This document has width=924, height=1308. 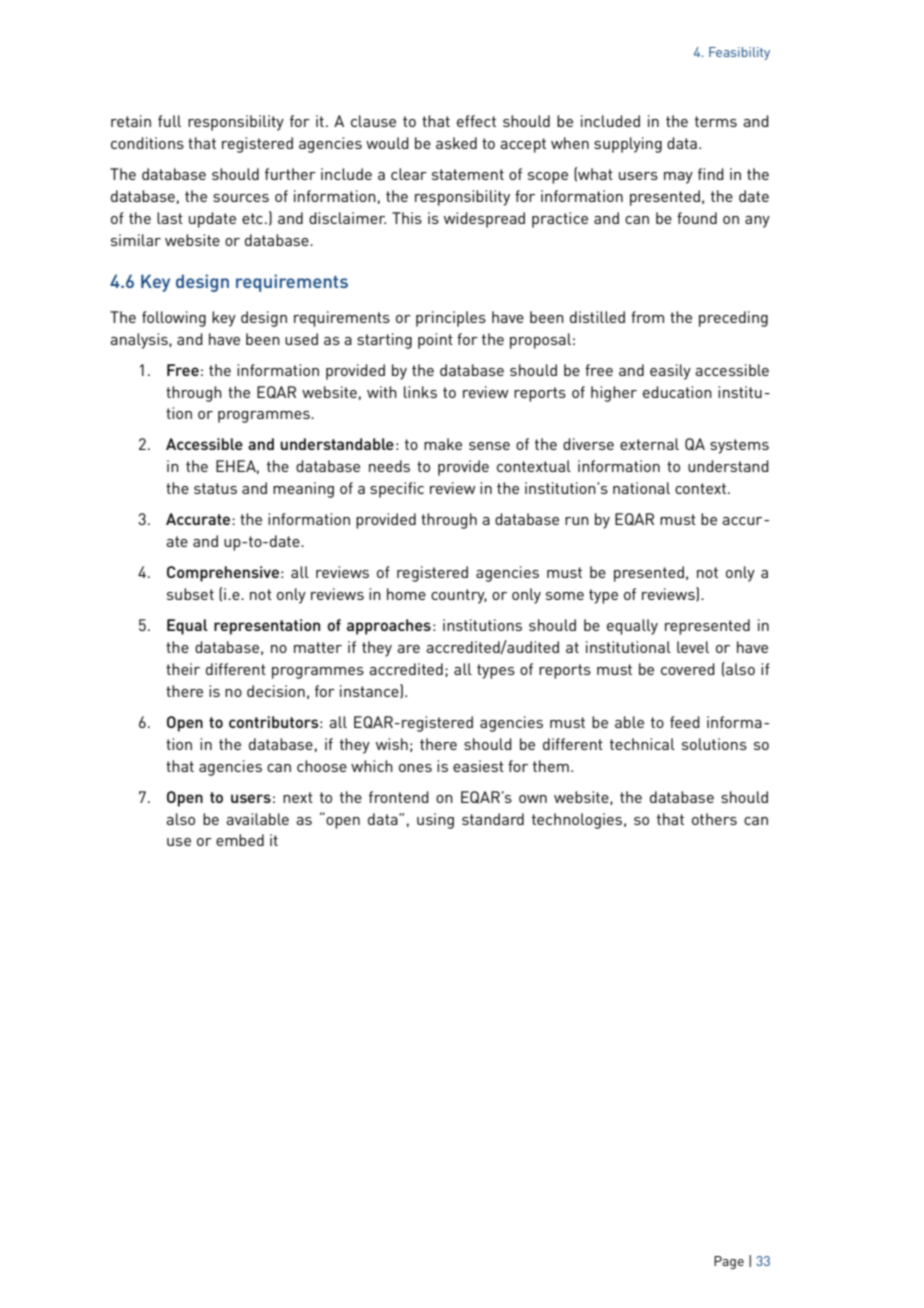 I want to click on embed, so click(x=240, y=840).
